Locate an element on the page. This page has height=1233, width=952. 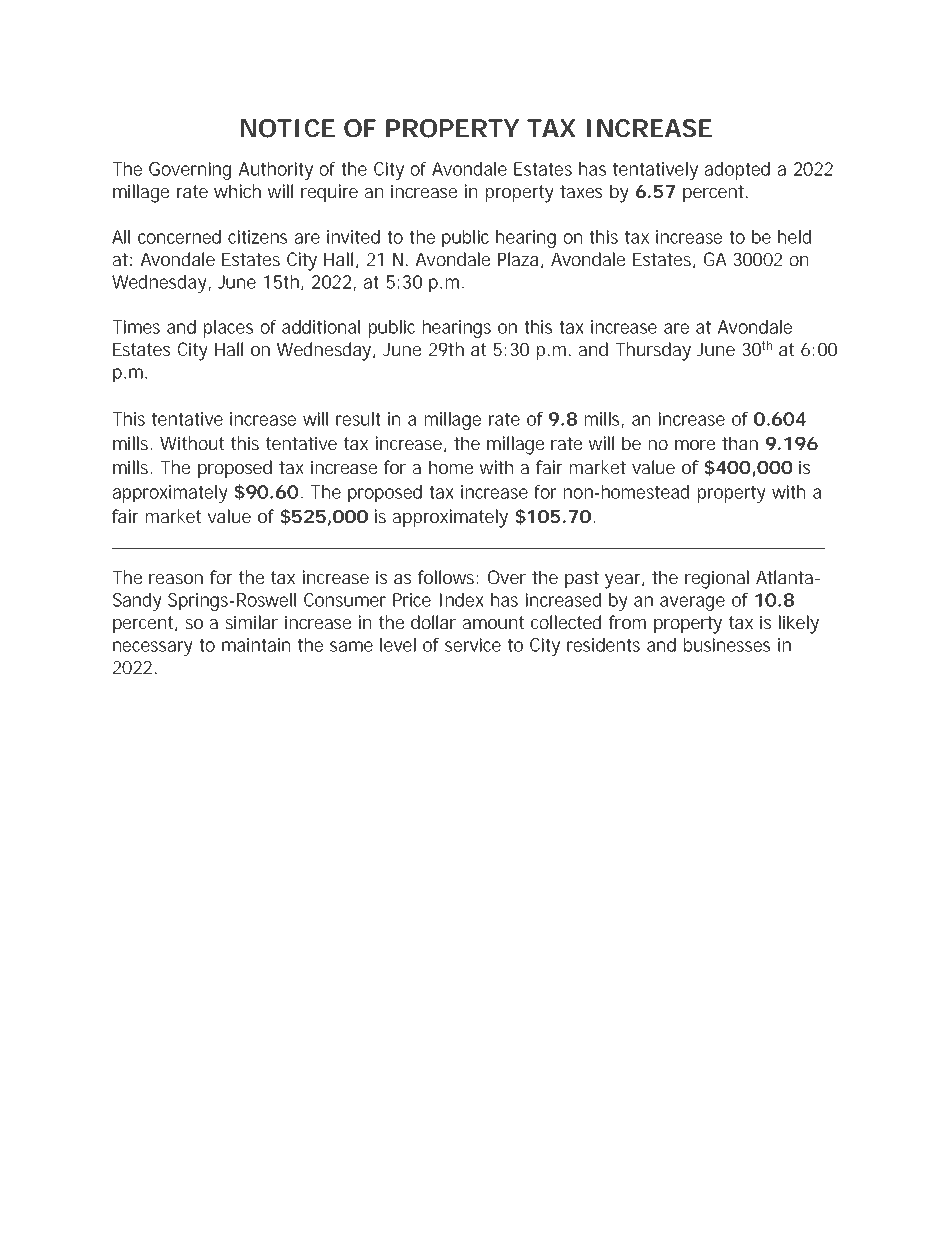
service is located at coordinates (473, 645).
